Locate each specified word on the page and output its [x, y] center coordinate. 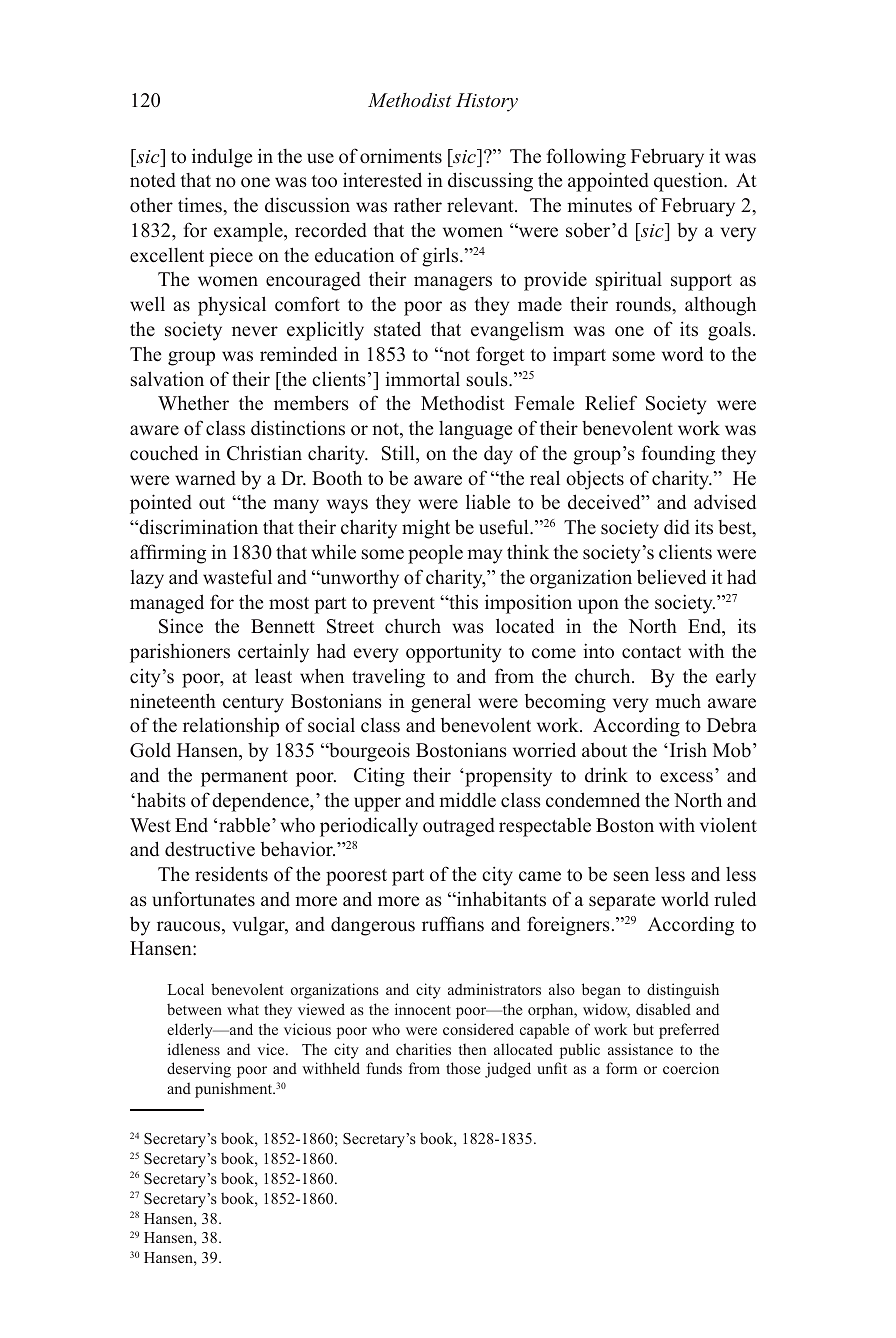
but [643, 1029]
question [690, 182]
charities [423, 1049]
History [487, 102]
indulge [222, 158]
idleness [194, 1049]
